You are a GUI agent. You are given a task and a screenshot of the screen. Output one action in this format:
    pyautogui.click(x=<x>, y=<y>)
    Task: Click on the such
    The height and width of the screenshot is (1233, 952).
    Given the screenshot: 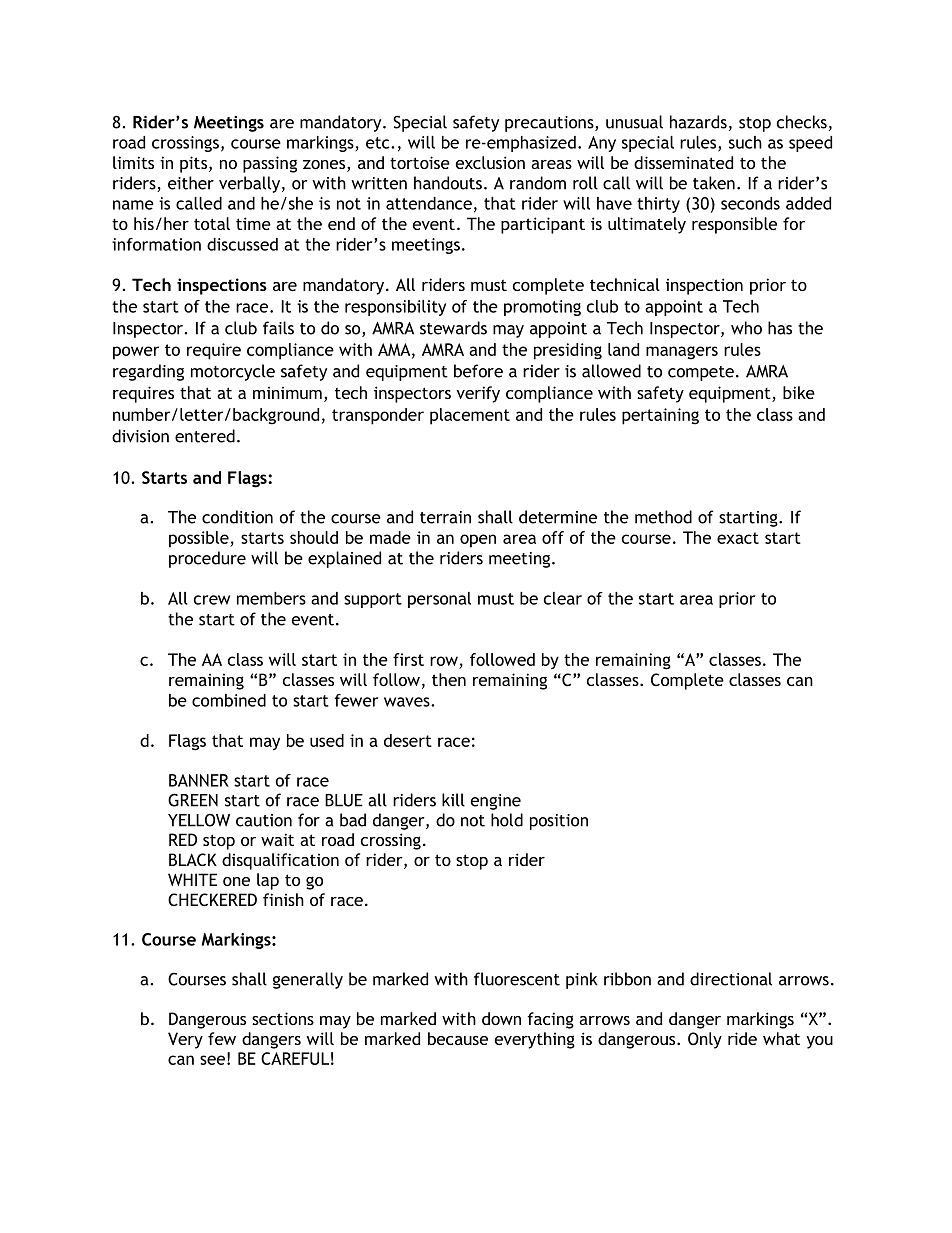 What is the action you would take?
    pyautogui.click(x=745, y=142)
